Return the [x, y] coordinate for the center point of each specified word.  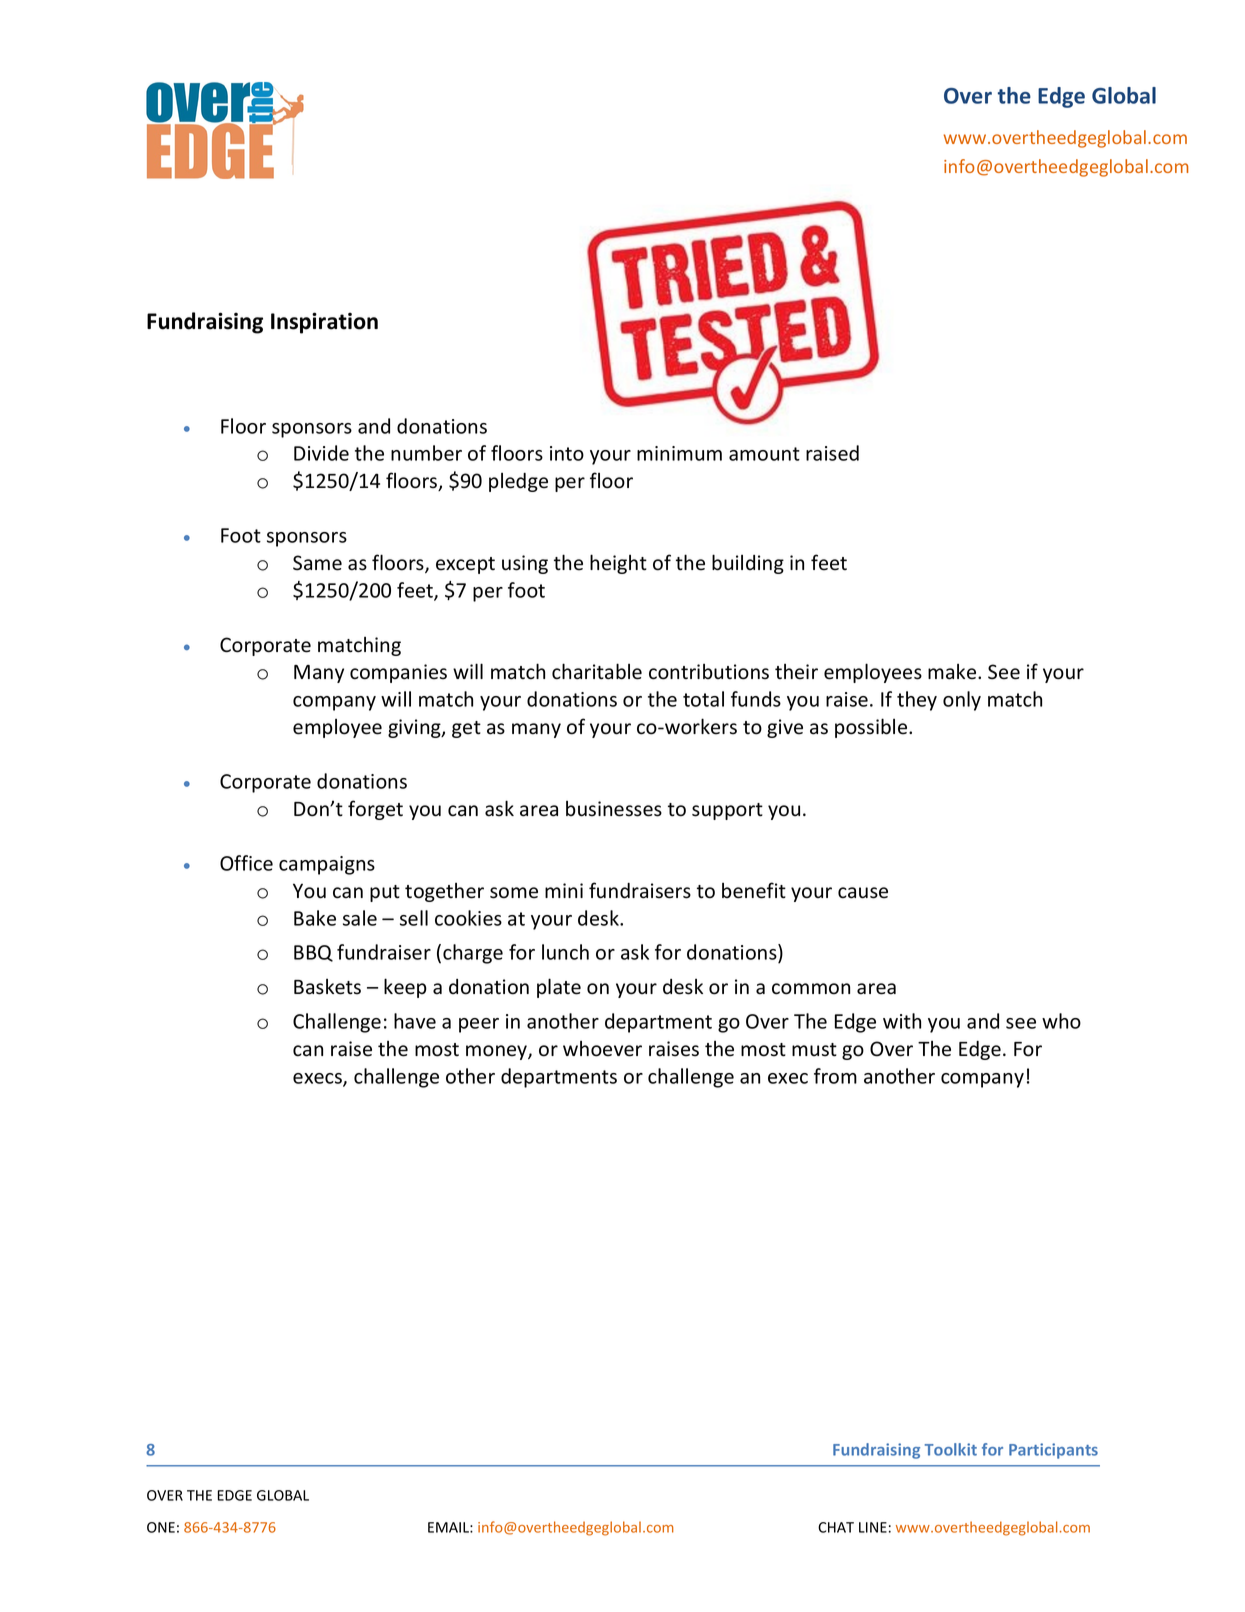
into [567, 453]
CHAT [836, 1527]
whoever [602, 1049]
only [962, 701]
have [415, 1021]
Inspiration [324, 323]
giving [415, 728]
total [703, 699]
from [835, 1076]
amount [764, 454]
